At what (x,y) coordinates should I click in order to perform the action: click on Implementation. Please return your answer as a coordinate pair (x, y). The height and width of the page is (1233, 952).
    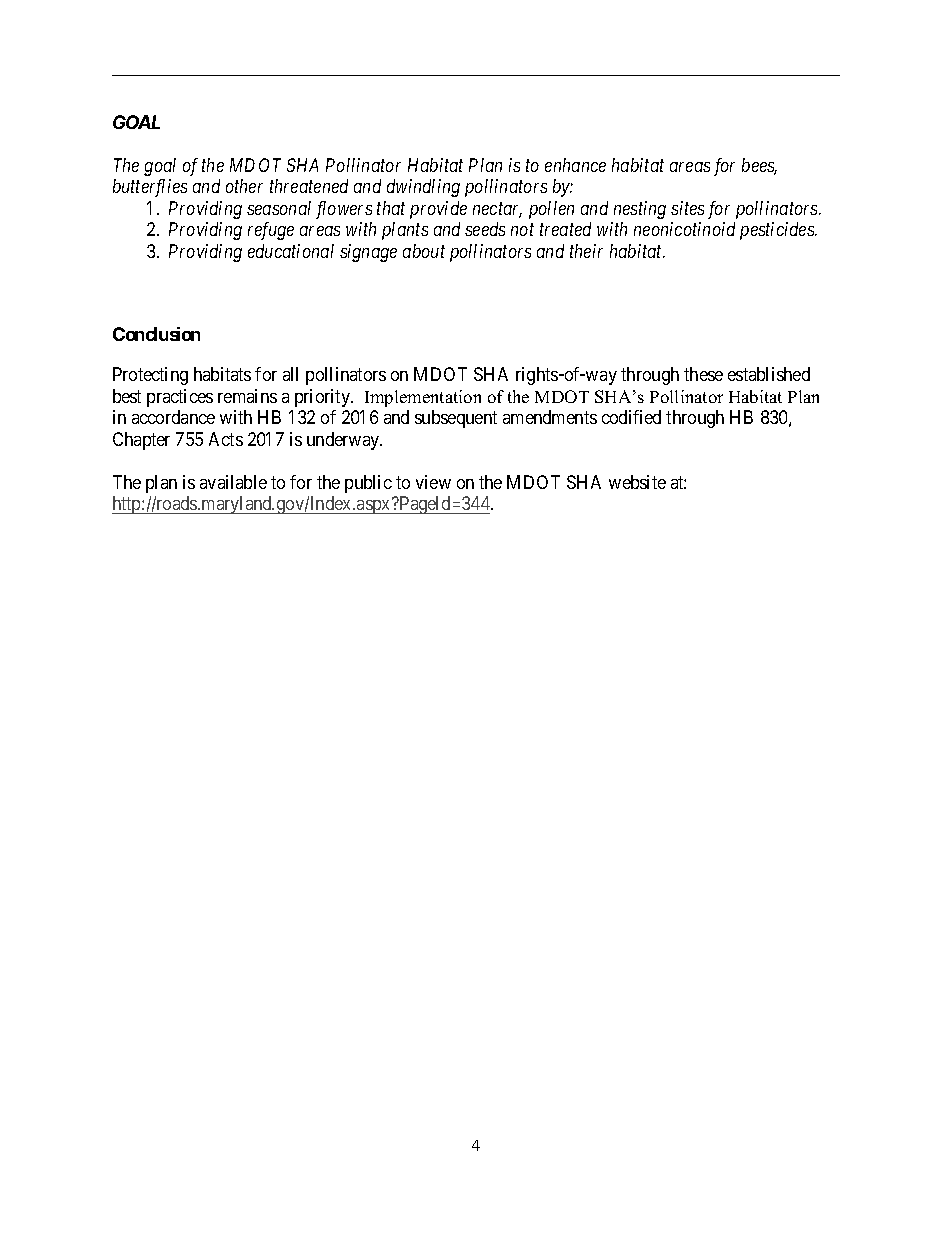
    Looking at the image, I should click on (423, 398).
